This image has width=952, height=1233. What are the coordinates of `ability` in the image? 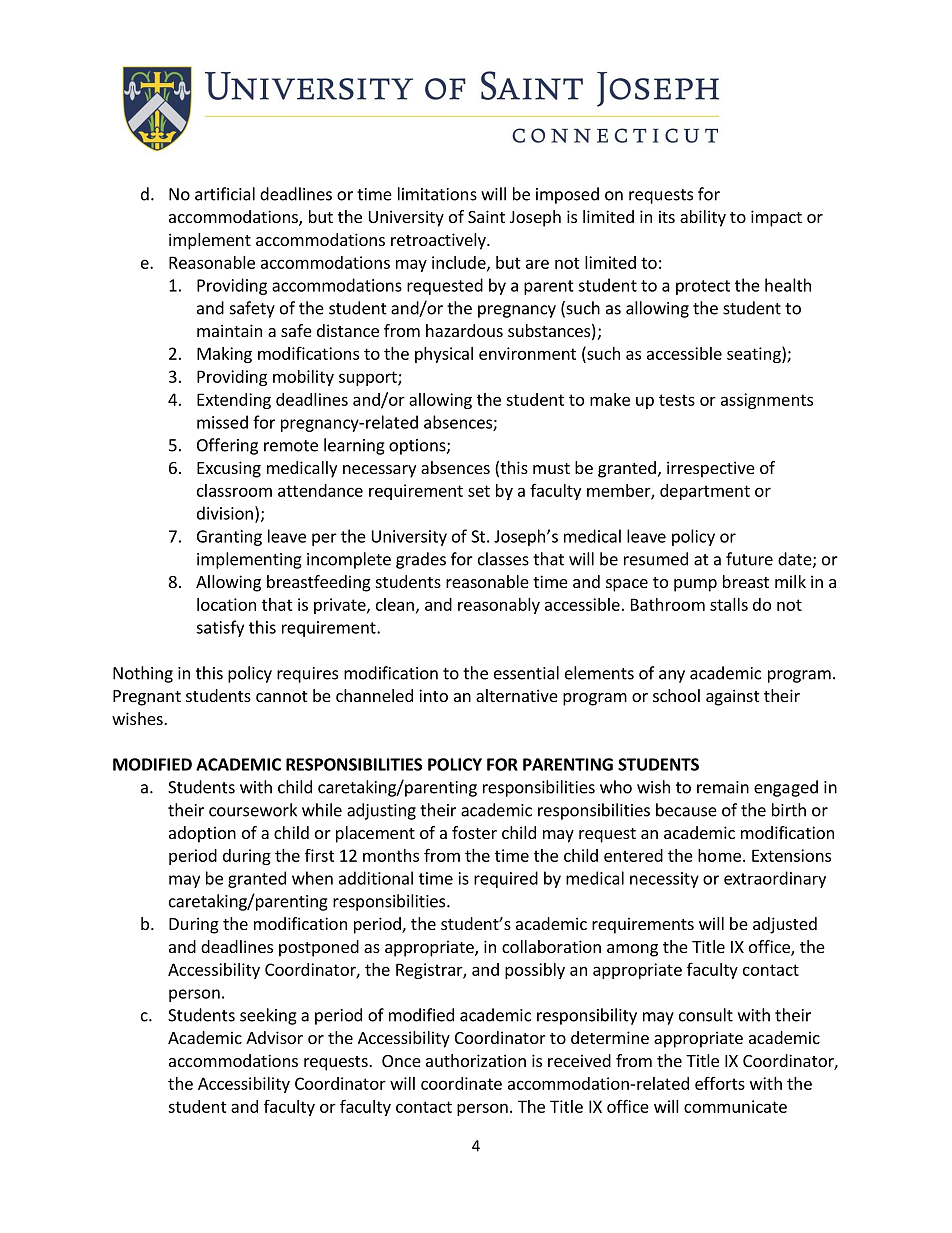 It's located at (703, 218).
